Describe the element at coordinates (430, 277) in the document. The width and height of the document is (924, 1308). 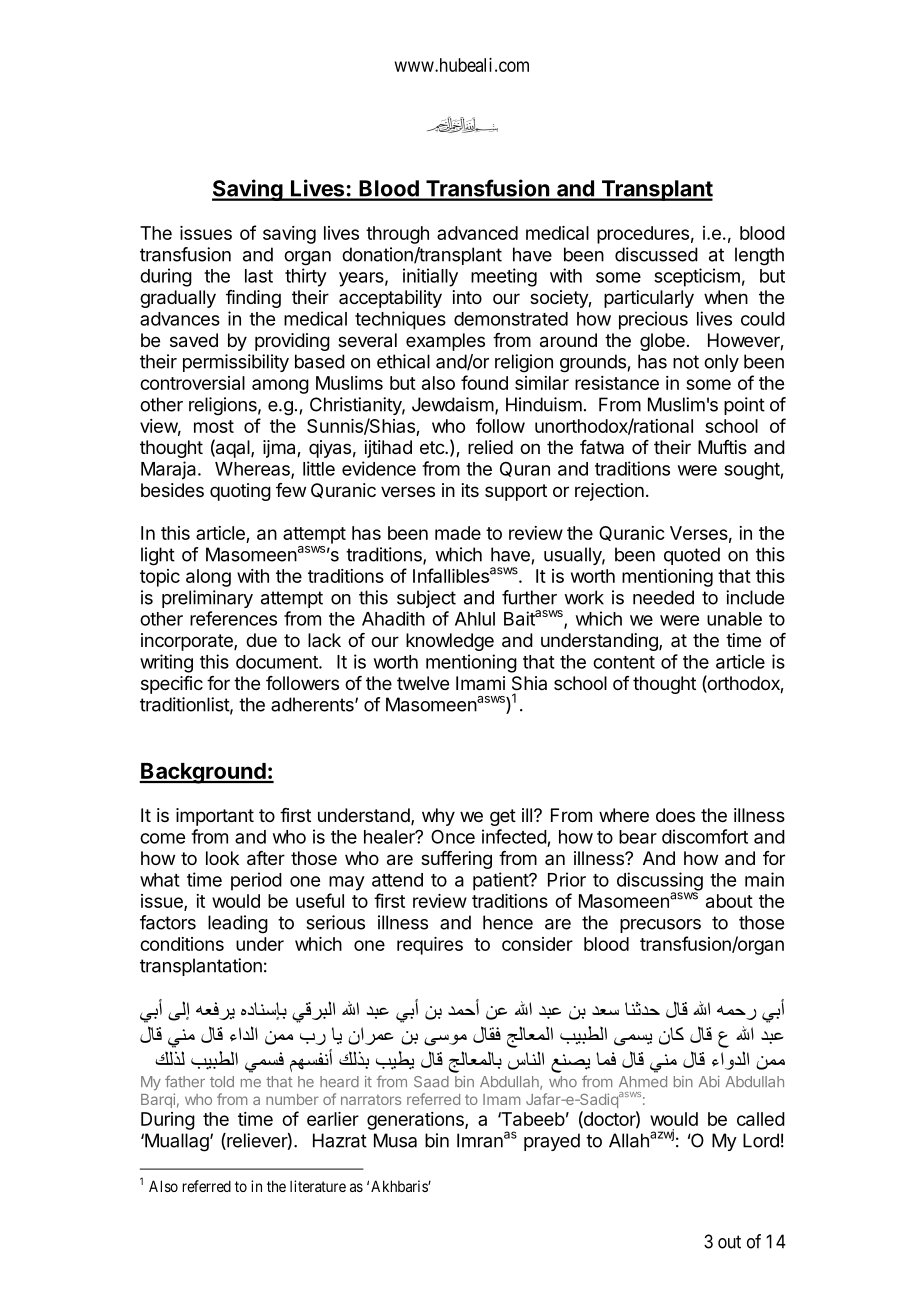
I see `initially` at that location.
